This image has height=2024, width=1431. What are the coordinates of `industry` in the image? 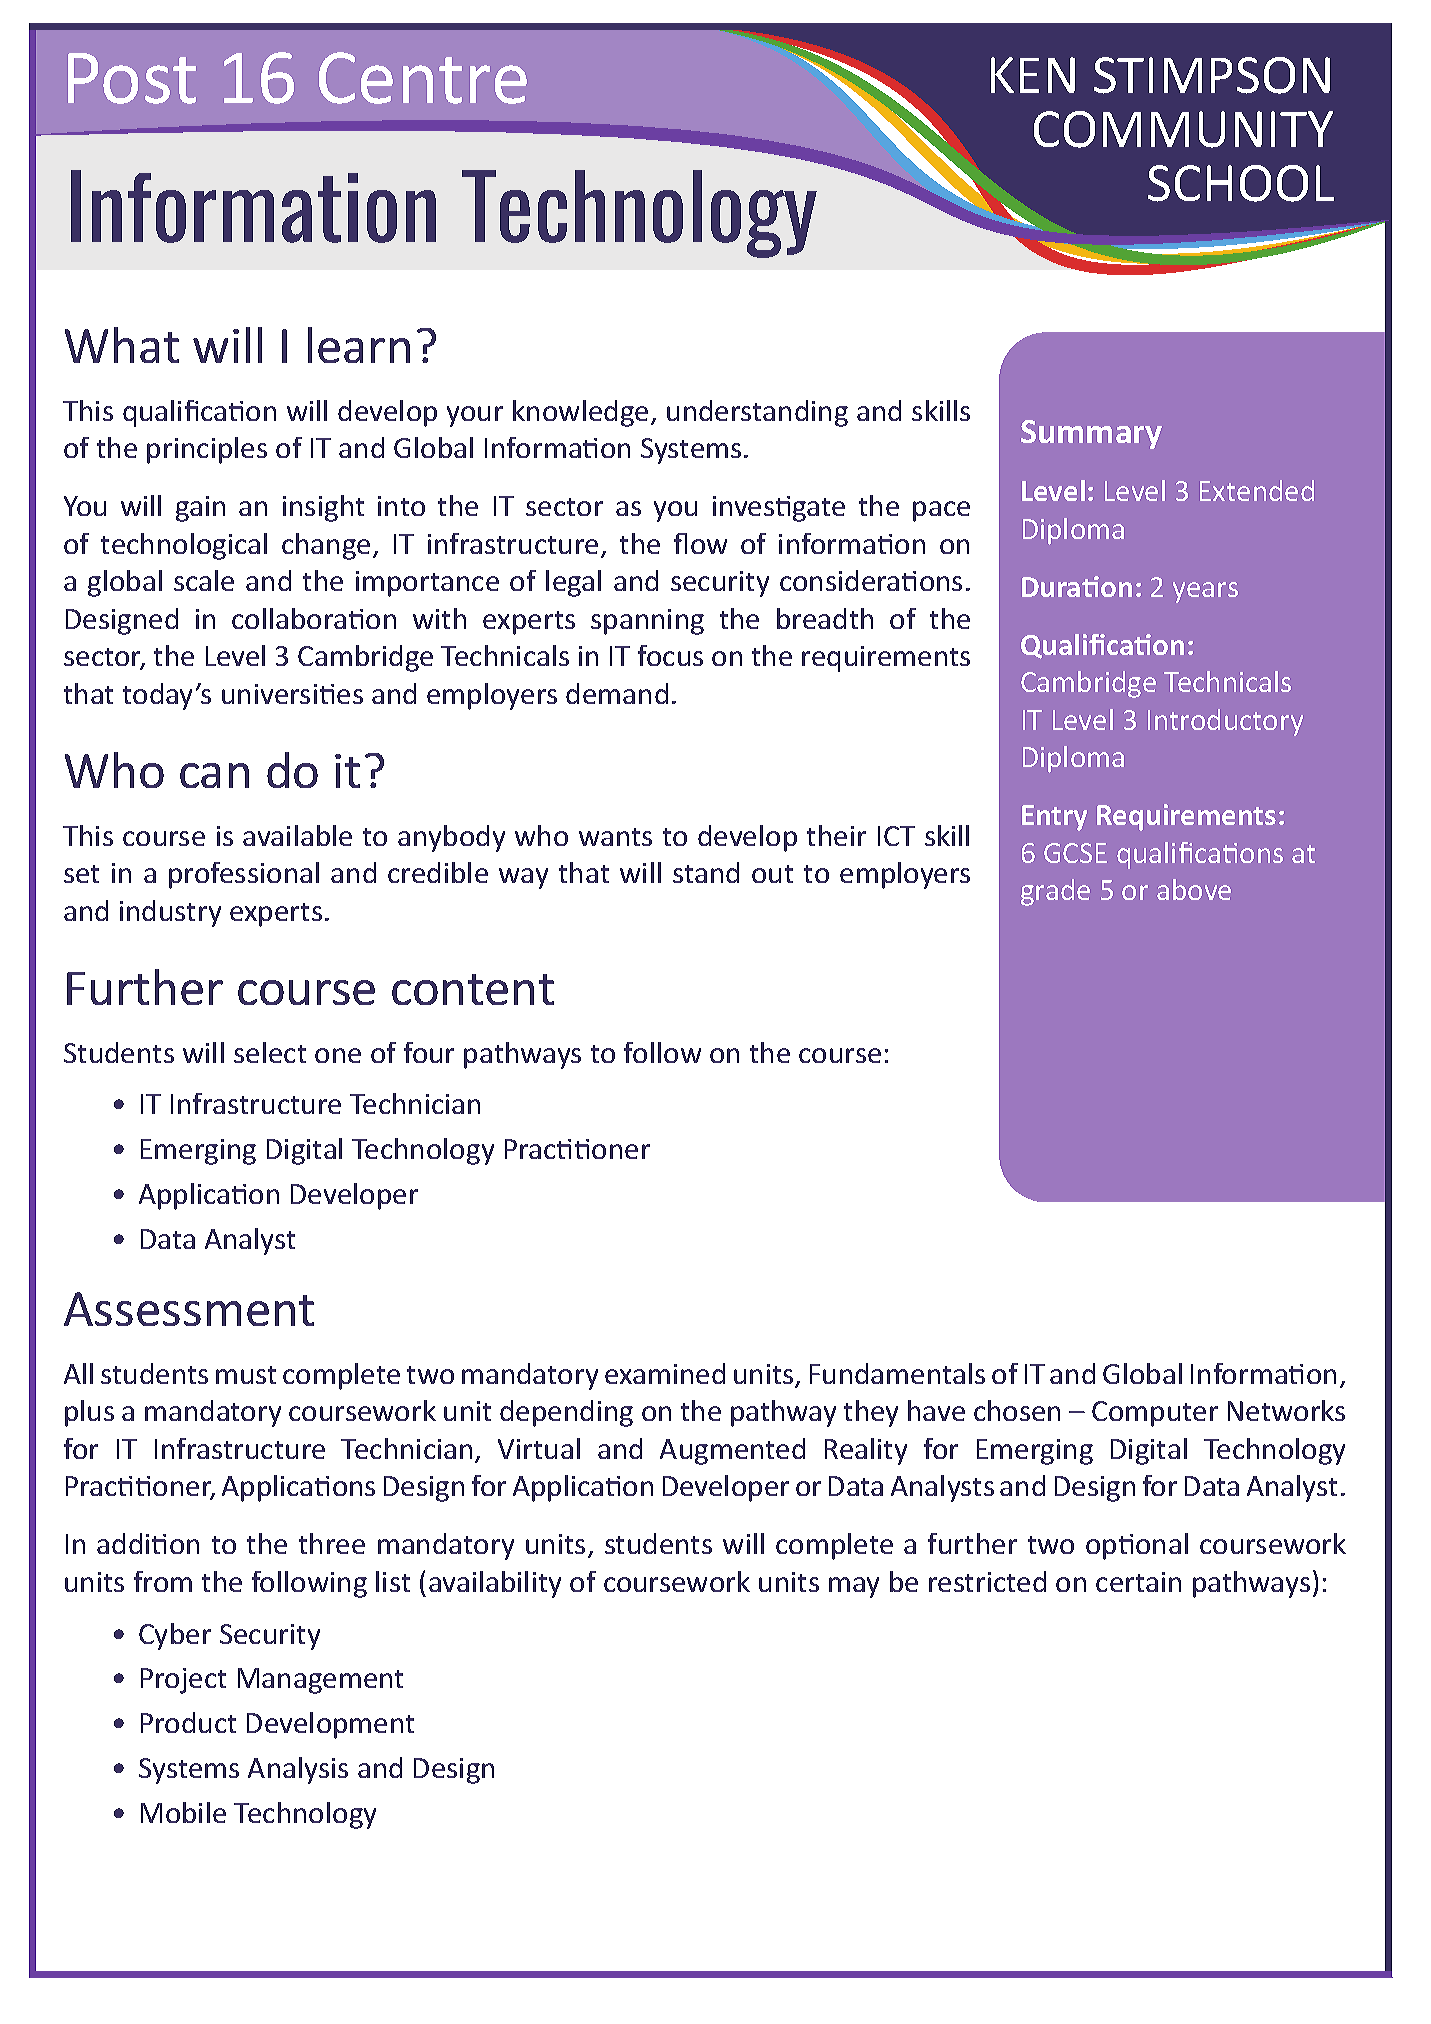 It's located at (170, 913).
